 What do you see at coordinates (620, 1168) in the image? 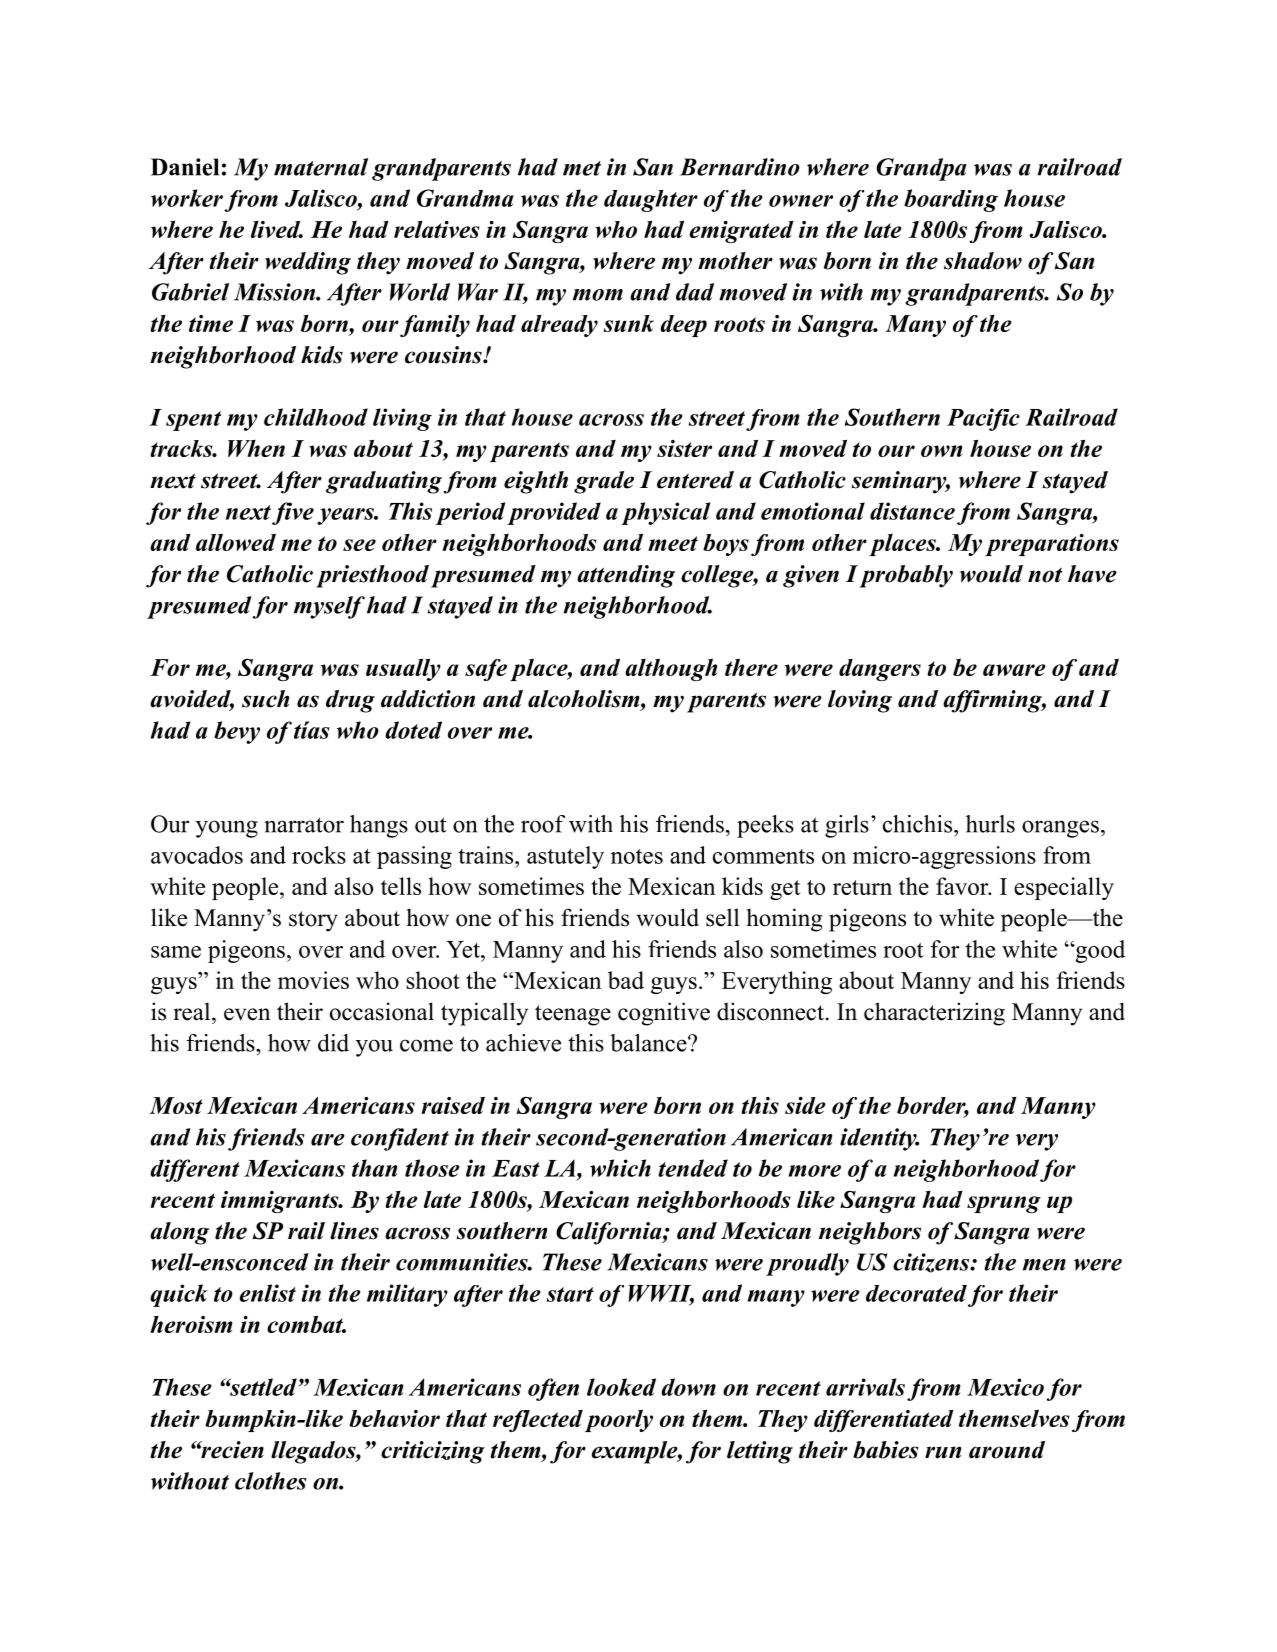
I see `which` at bounding box center [620, 1168].
